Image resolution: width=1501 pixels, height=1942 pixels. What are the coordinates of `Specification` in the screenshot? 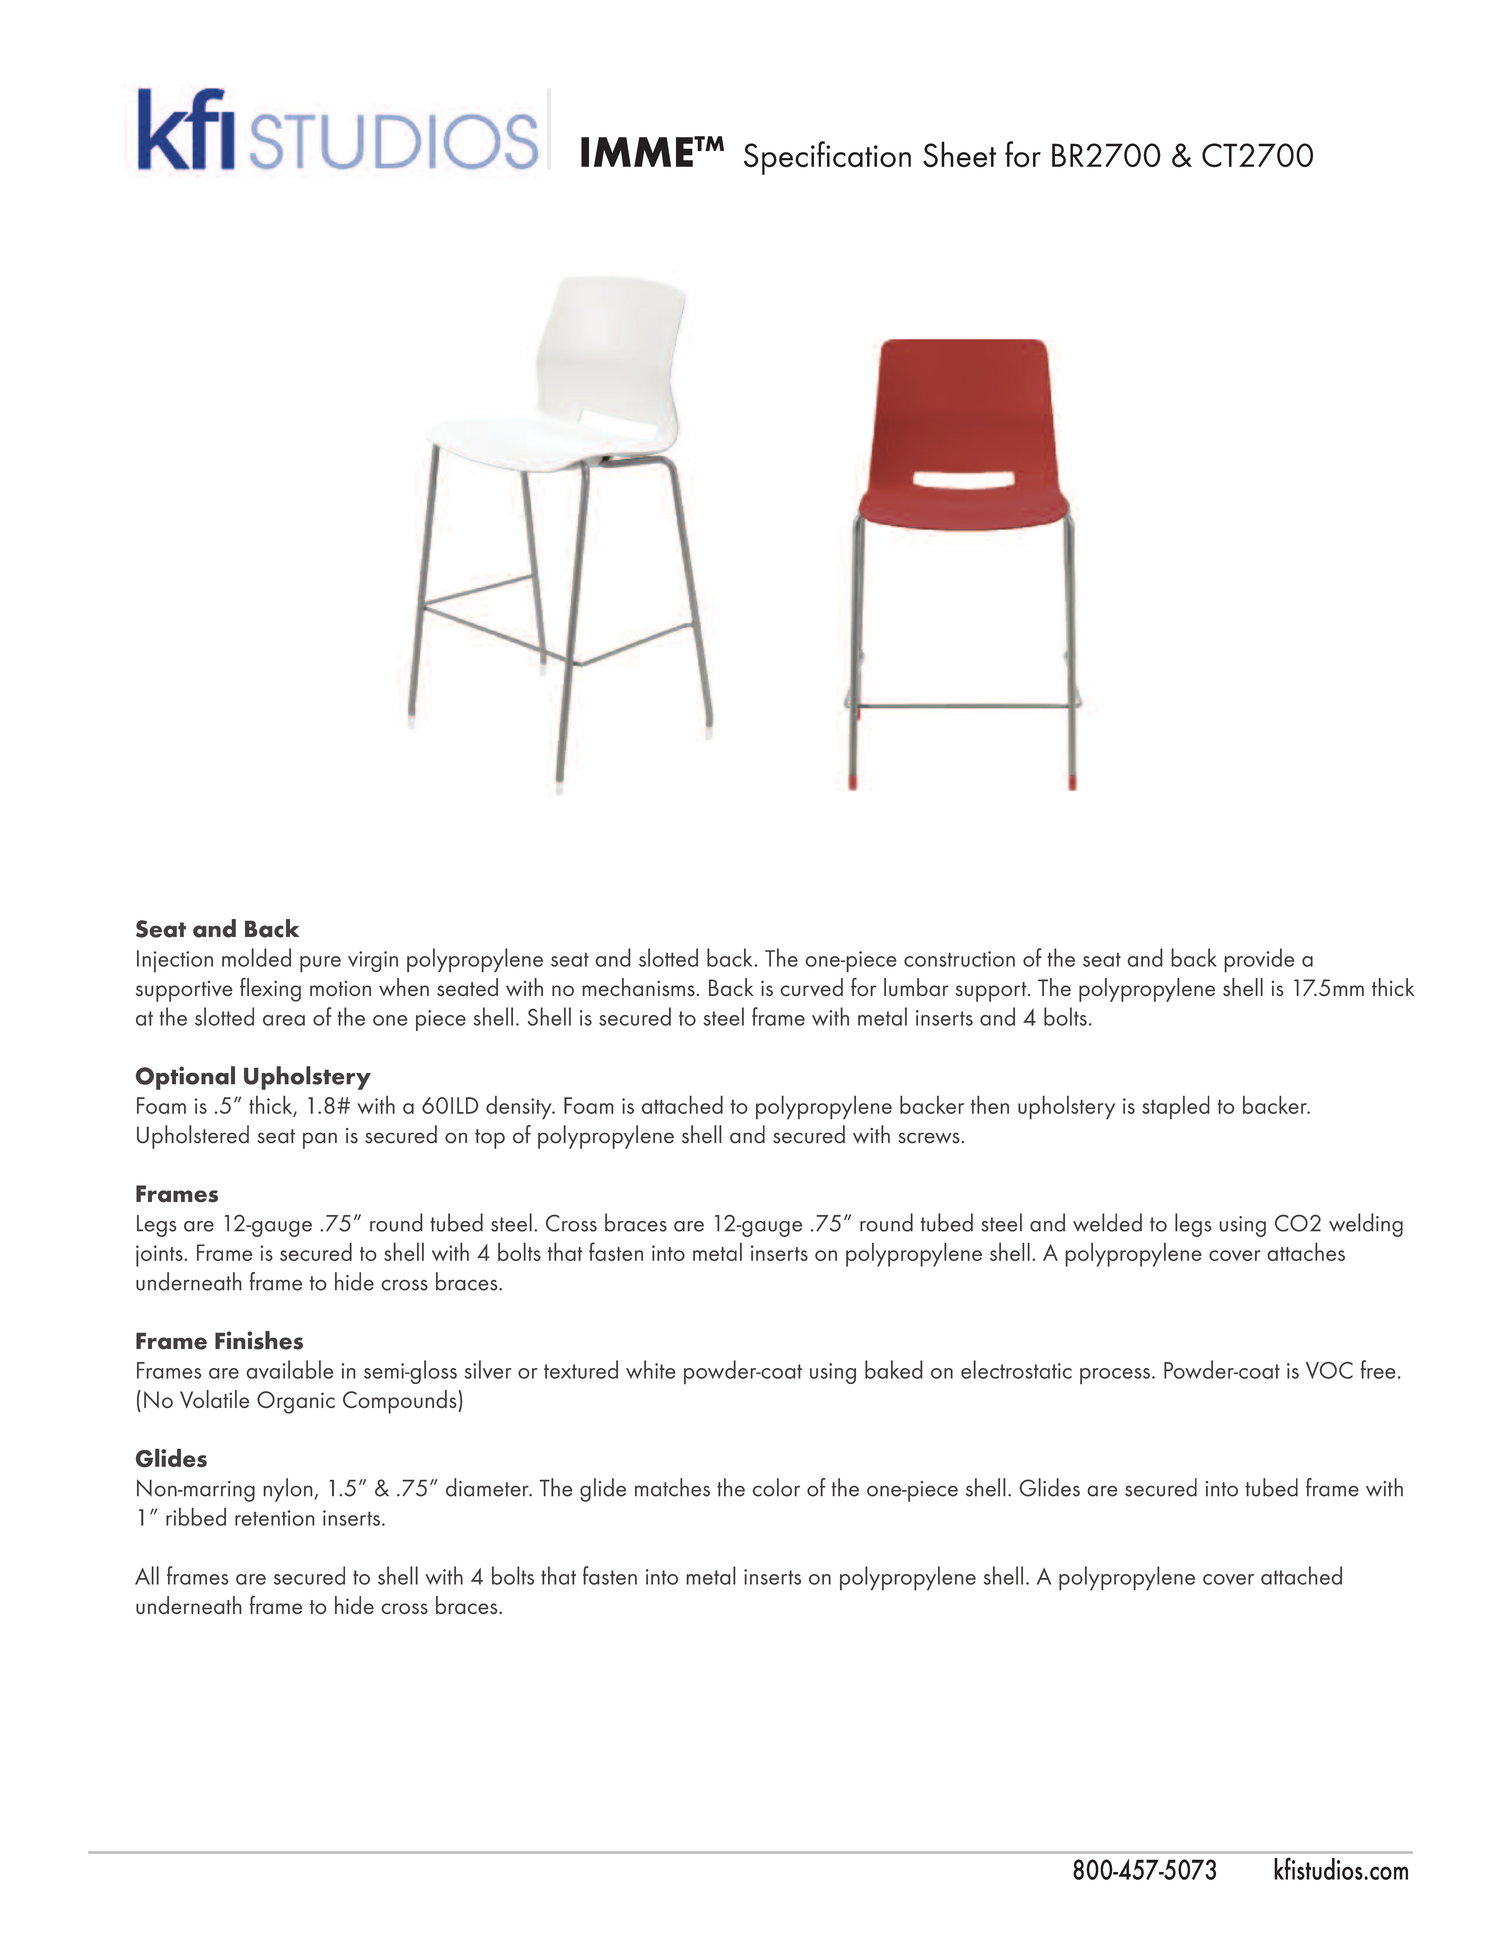 It's located at (827, 158).
